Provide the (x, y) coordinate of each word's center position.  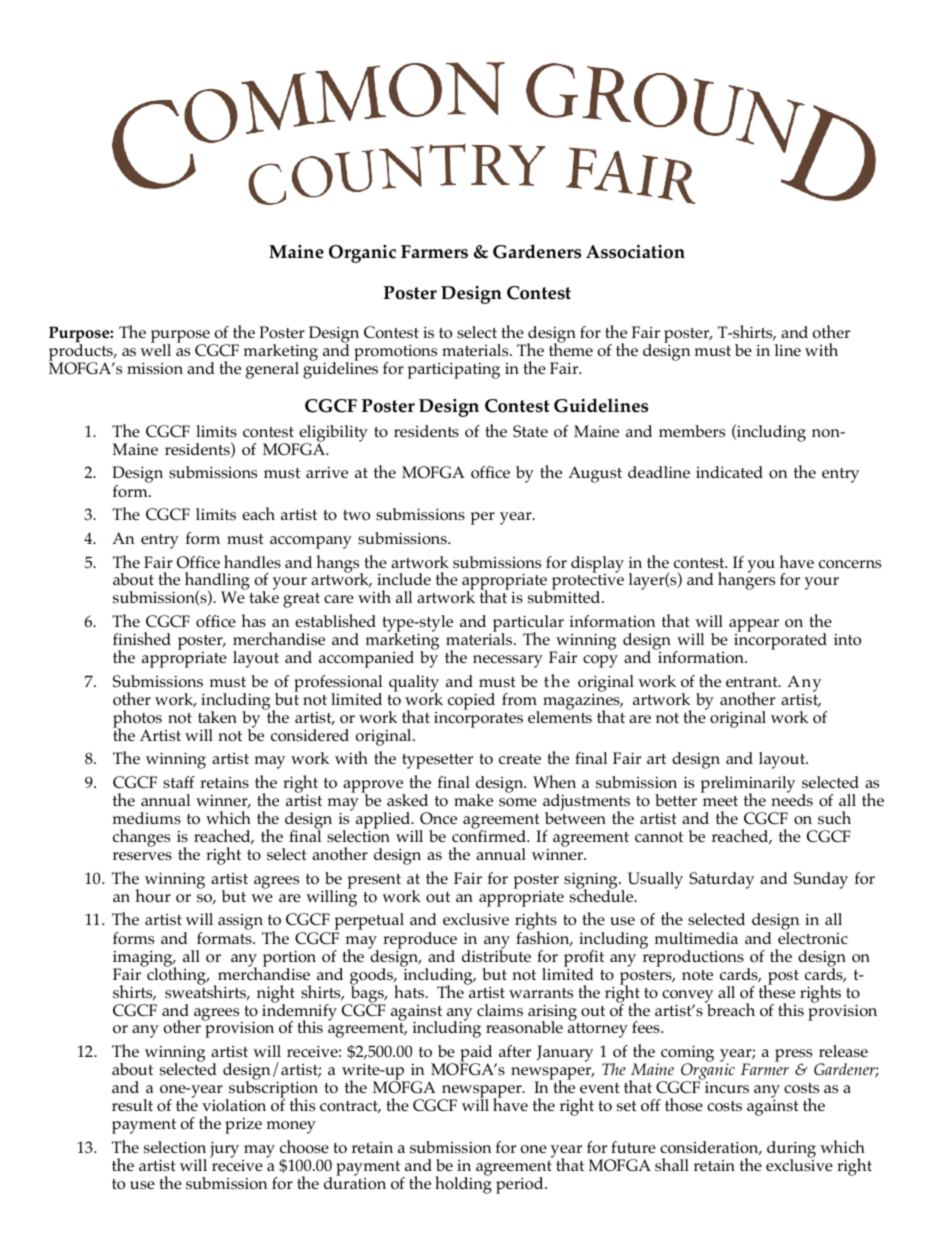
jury (224, 1149)
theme (571, 349)
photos (137, 720)
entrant (753, 682)
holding (463, 1184)
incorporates (478, 720)
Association (635, 252)
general (272, 370)
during (791, 1150)
